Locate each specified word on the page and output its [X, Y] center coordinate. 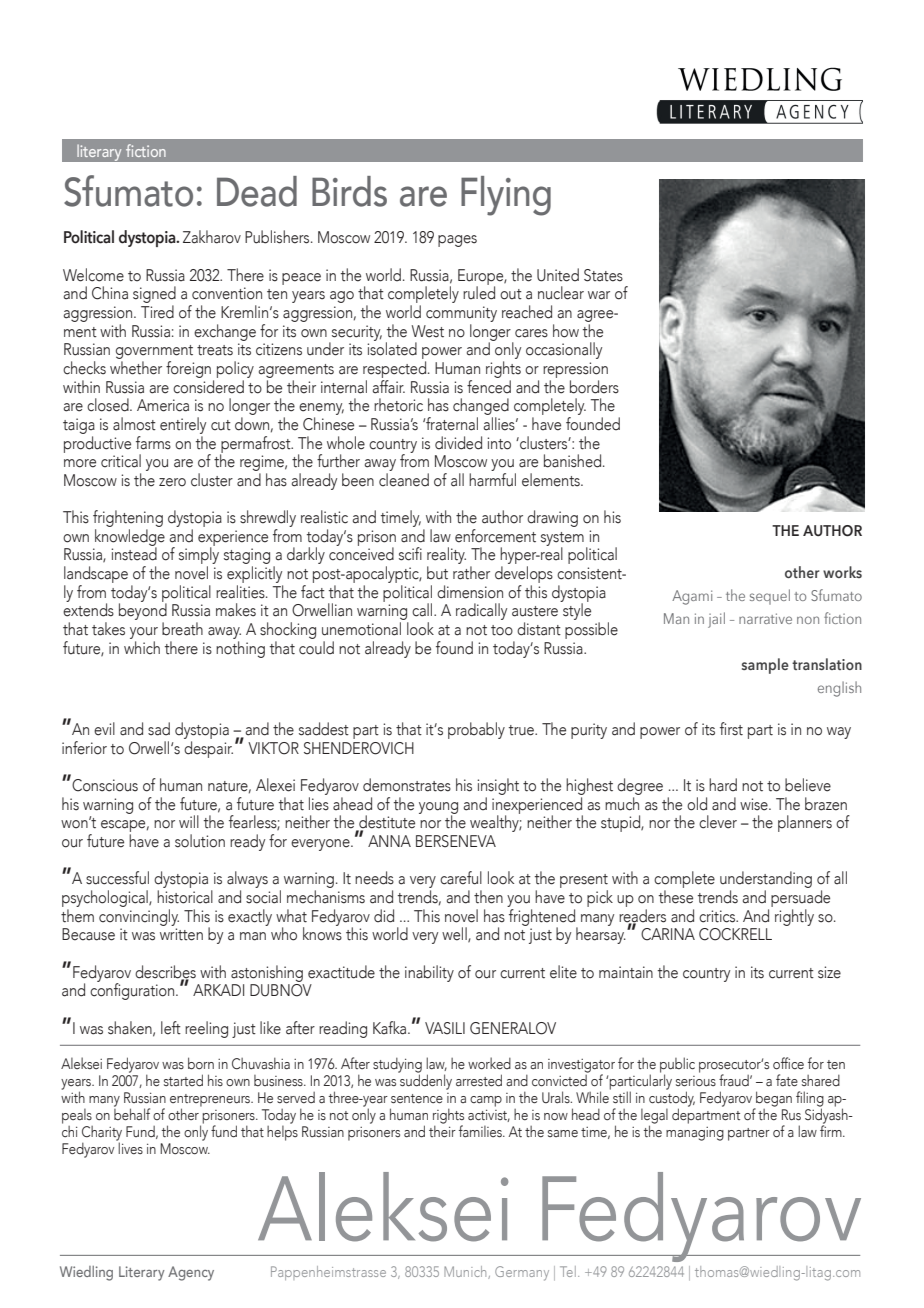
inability [429, 973]
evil [104, 729]
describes [165, 972]
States [603, 275]
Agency [191, 1273]
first [731, 729]
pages [457, 241]
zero [172, 482]
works [842, 572]
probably [476, 730]
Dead [257, 191]
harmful [492, 478]
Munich [466, 1272]
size [829, 972]
